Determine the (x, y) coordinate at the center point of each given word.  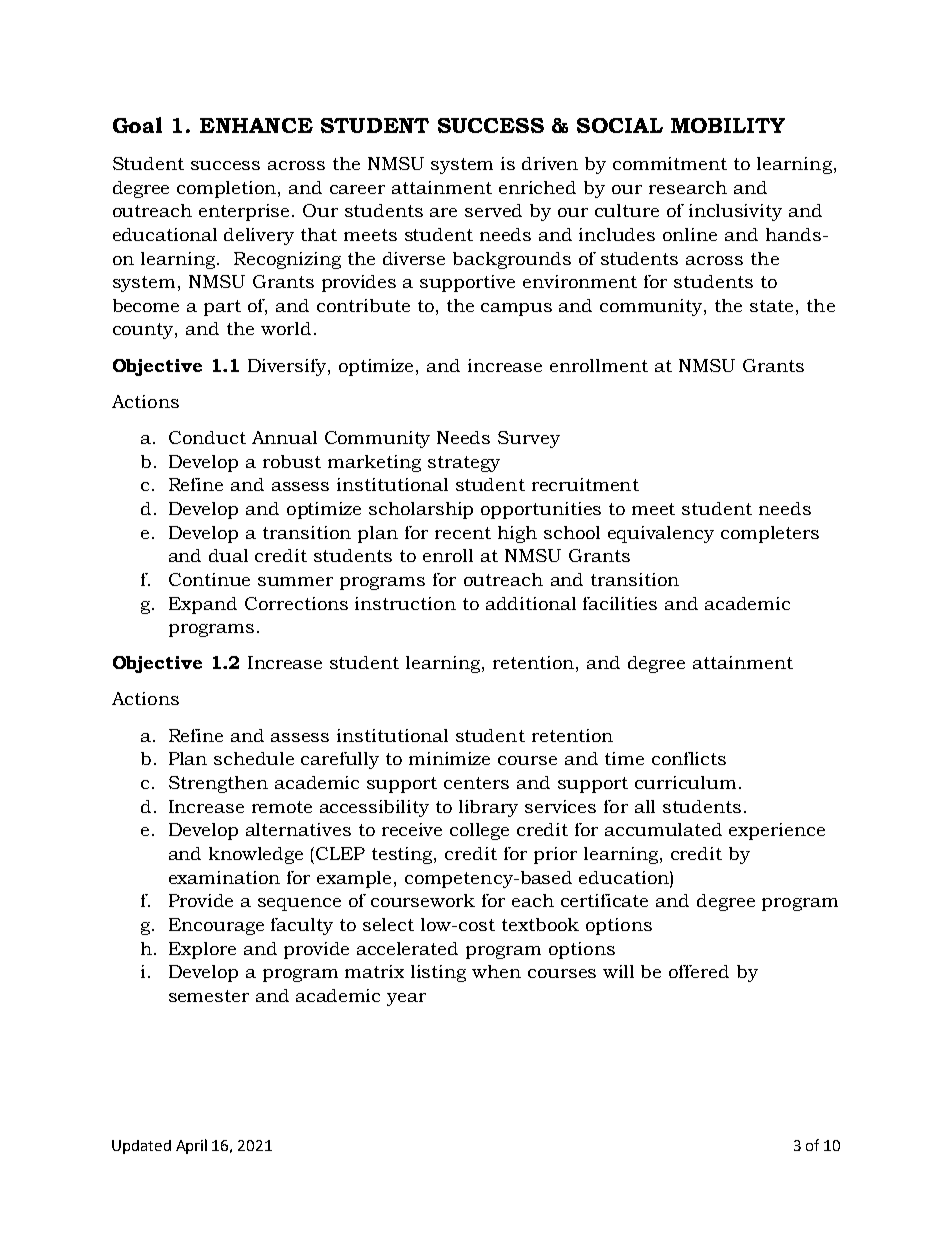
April (191, 1146)
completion (228, 189)
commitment (670, 163)
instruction (405, 603)
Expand (203, 605)
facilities (620, 603)
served (493, 210)
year (406, 999)
